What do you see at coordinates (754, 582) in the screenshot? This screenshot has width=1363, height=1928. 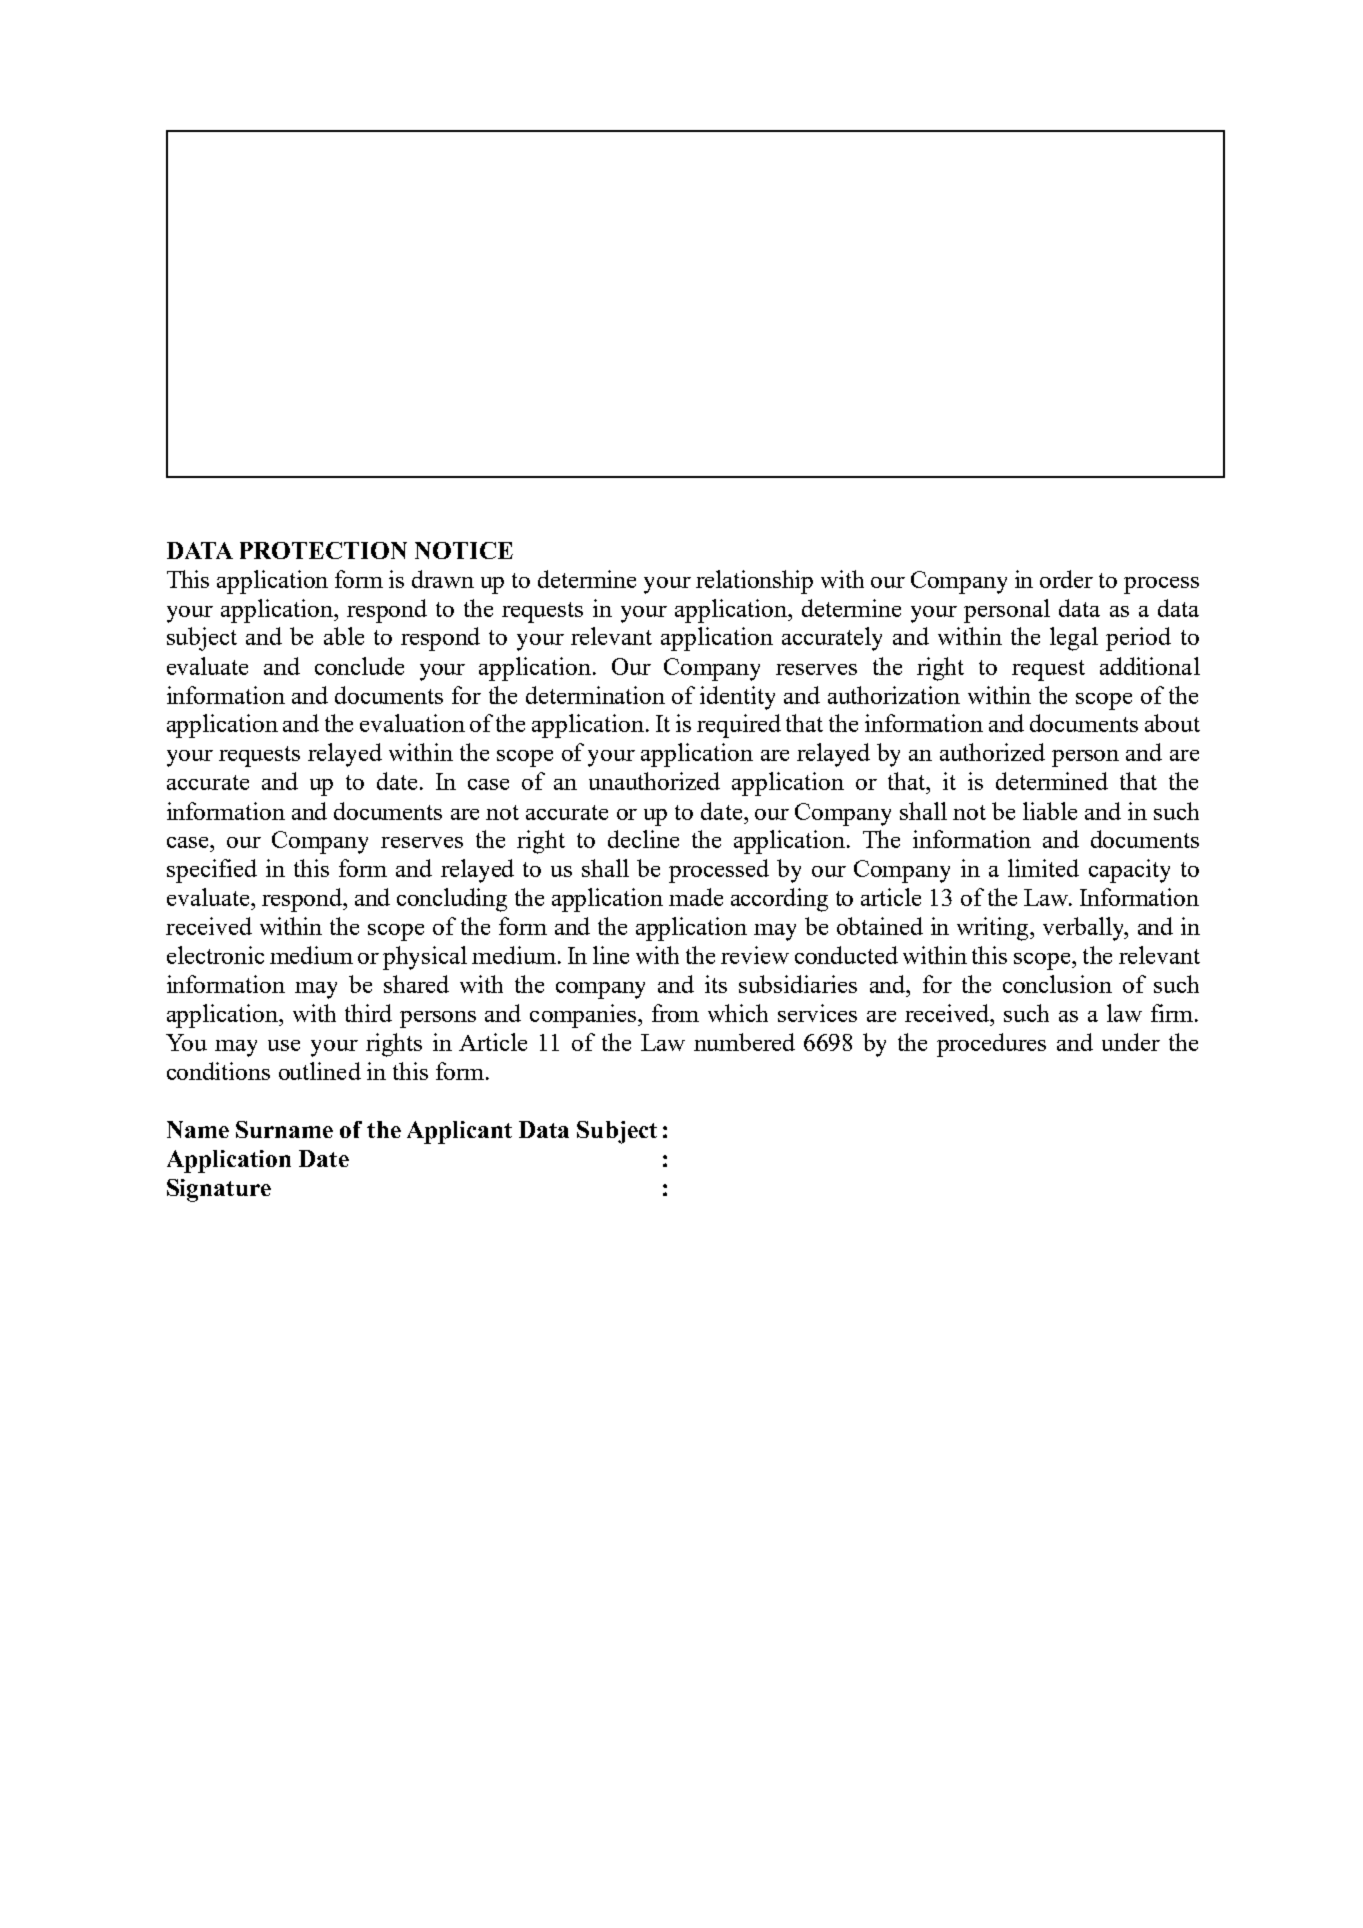 I see `relationship` at bounding box center [754, 582].
